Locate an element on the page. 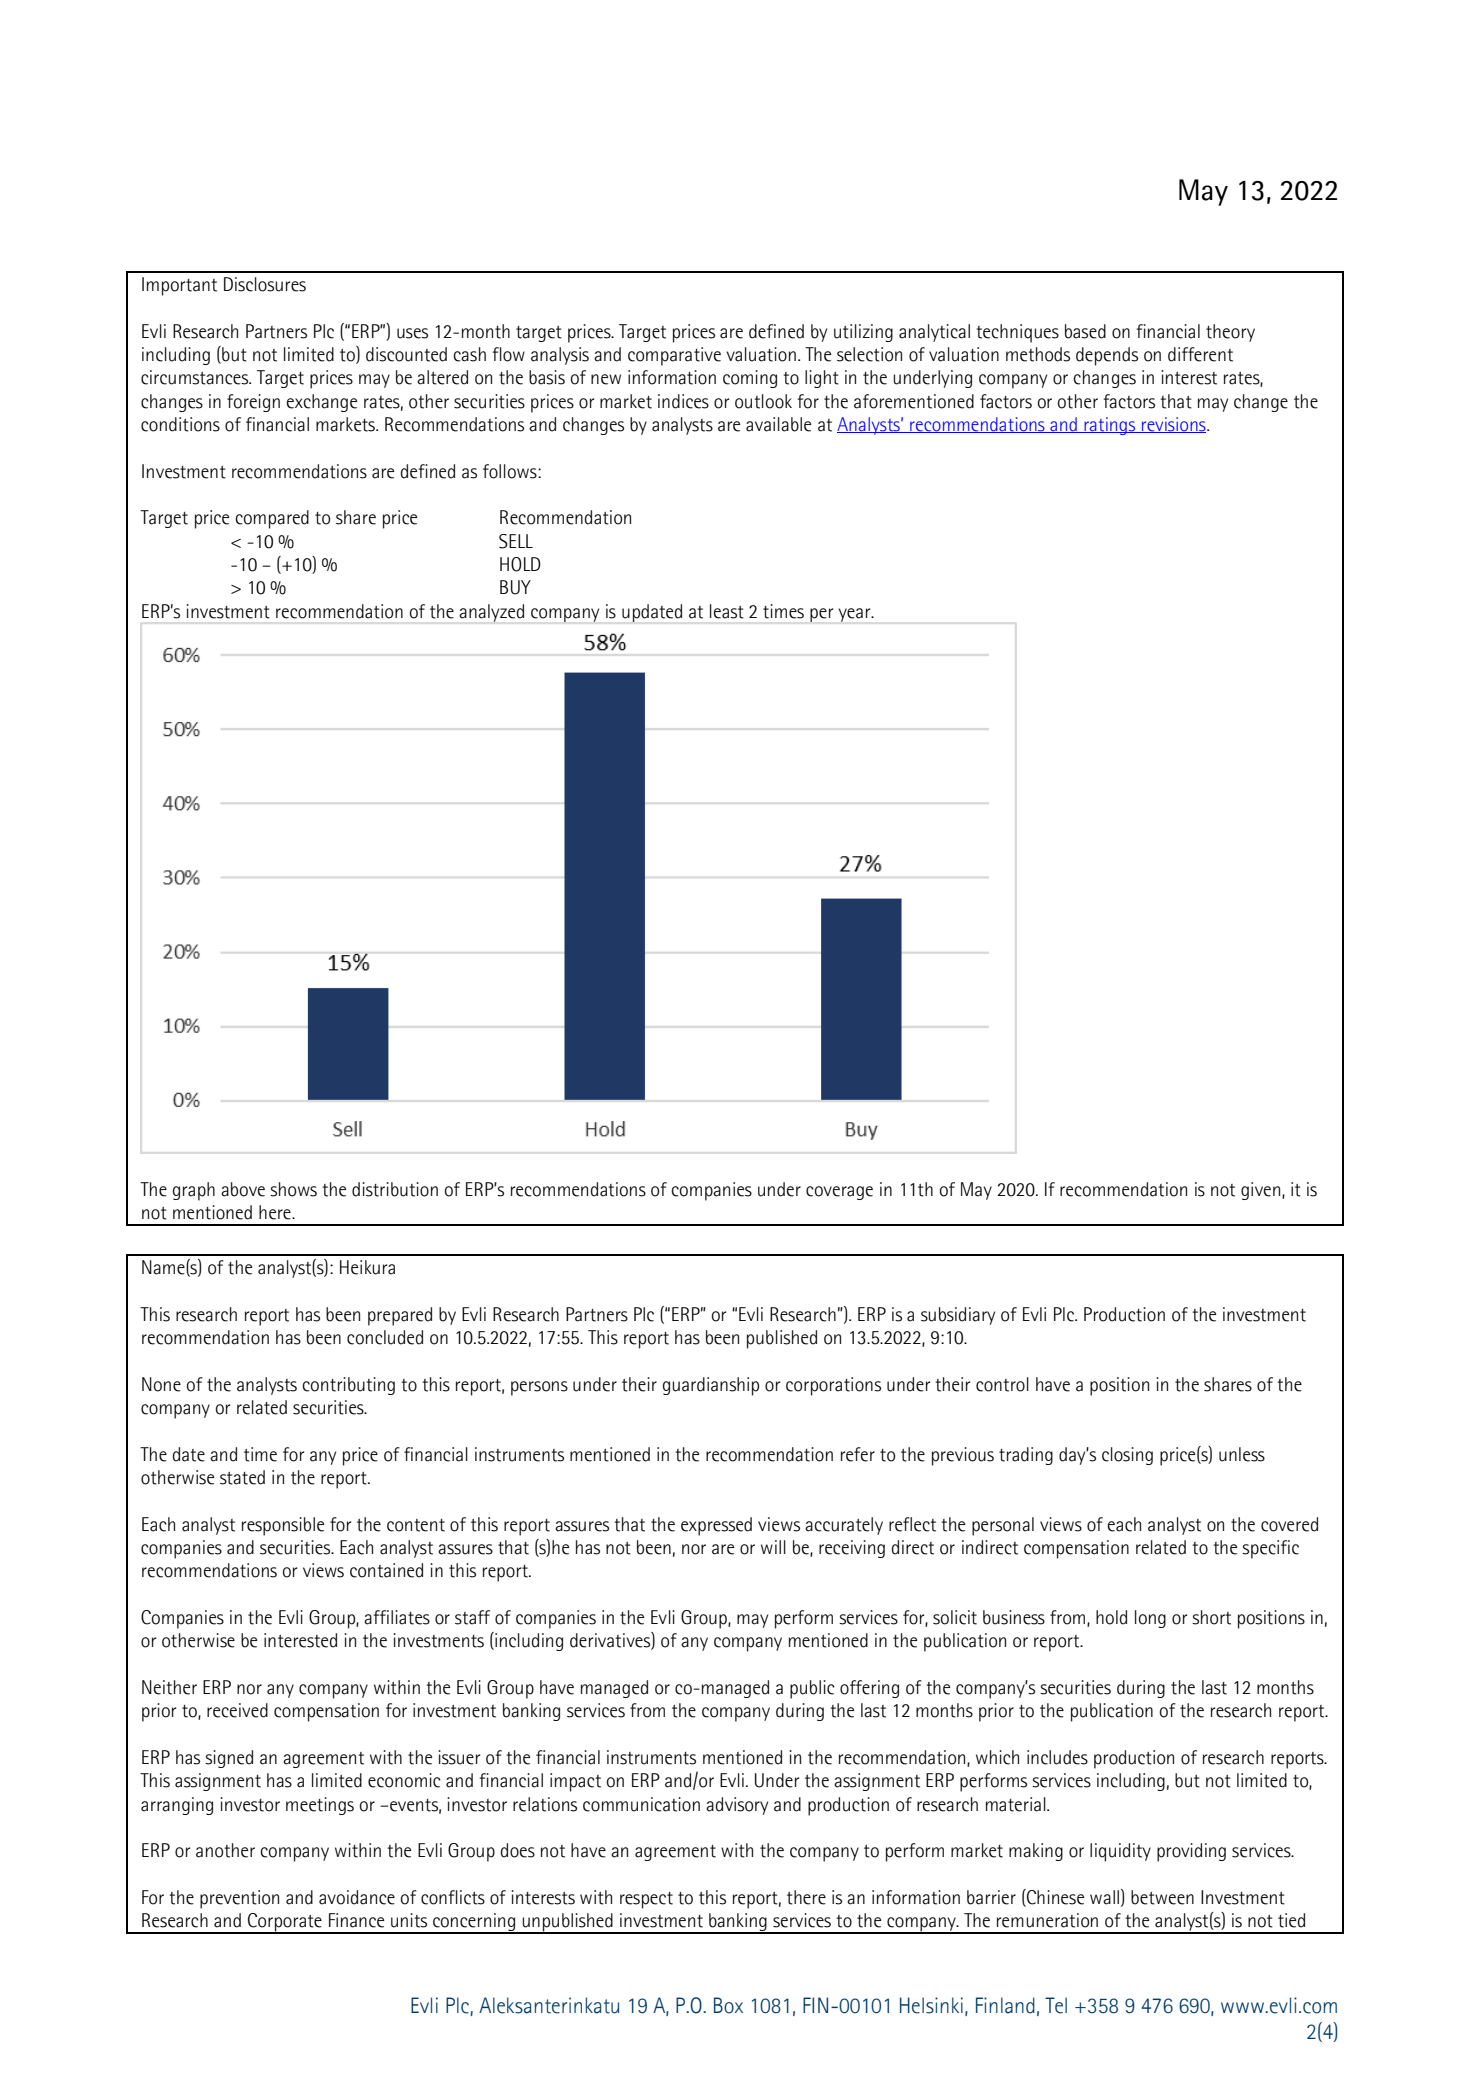 The width and height of the document is (1480, 2094). compared is located at coordinates (272, 519).
